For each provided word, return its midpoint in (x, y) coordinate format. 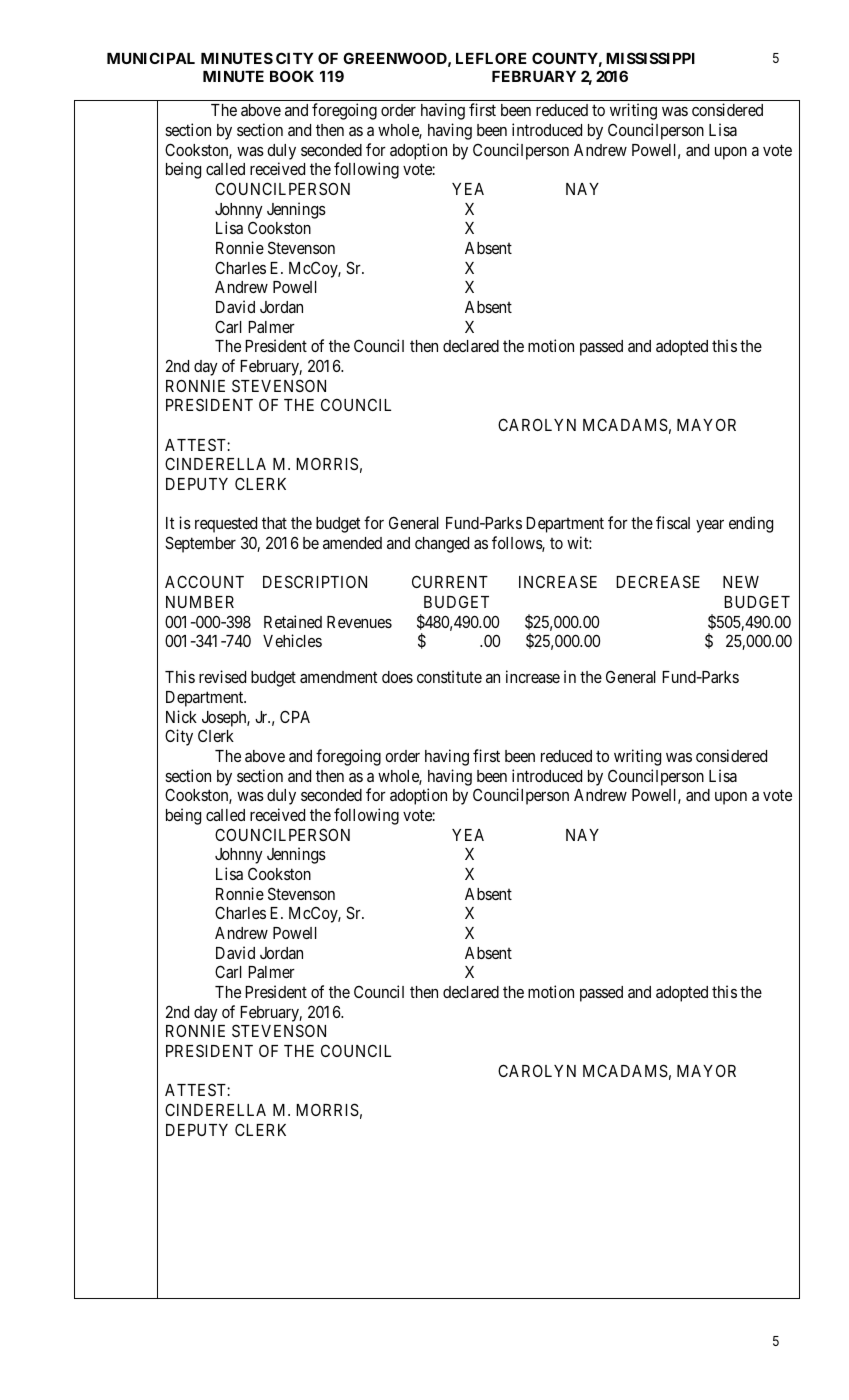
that (274, 523)
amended (352, 543)
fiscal (673, 522)
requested (226, 525)
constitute (449, 676)
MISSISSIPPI (650, 58)
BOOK (292, 76)
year (710, 526)
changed (442, 545)
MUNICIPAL (151, 58)
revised (222, 676)
